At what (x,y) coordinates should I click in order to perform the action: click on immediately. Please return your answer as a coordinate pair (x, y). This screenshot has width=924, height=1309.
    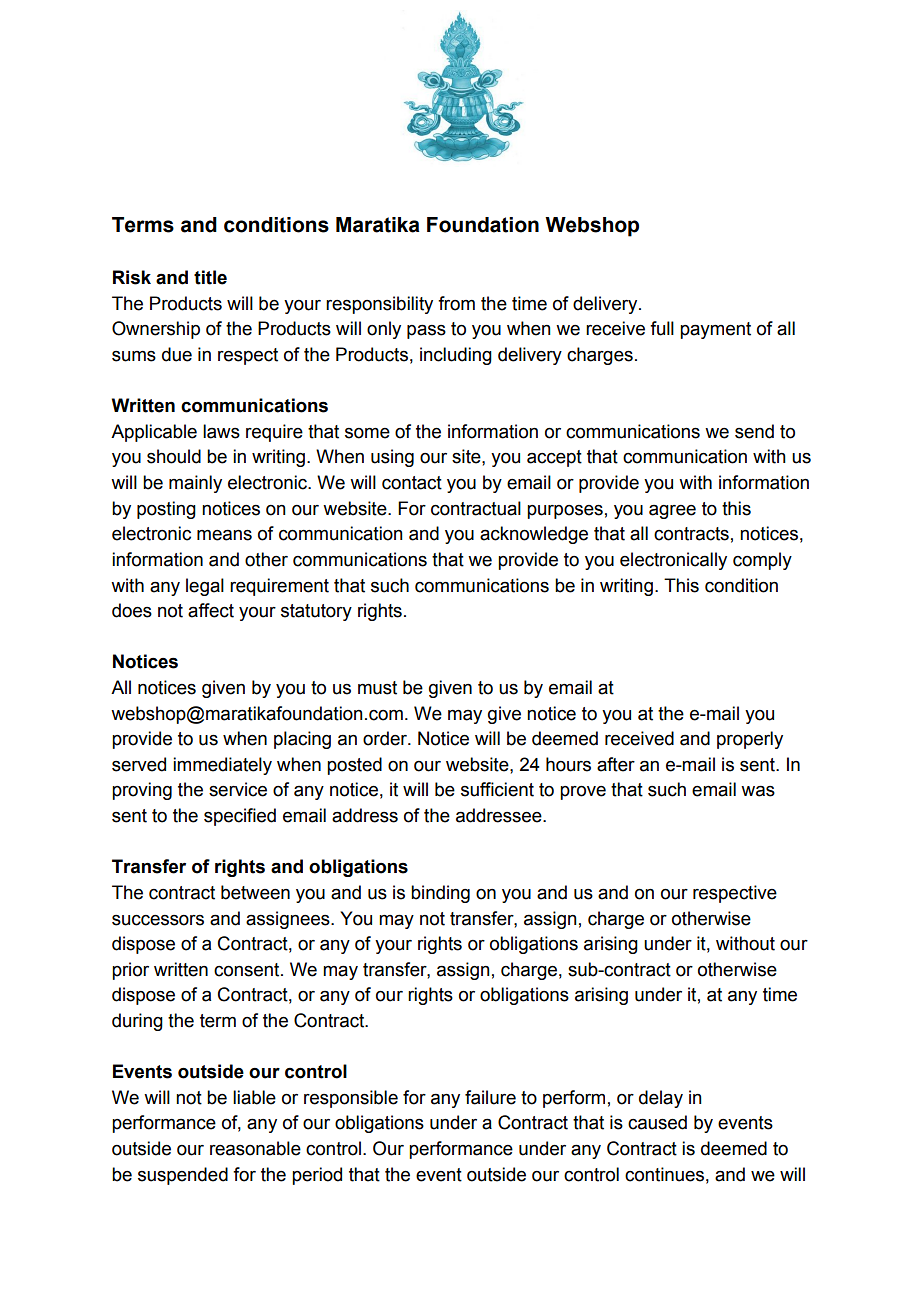
    Looking at the image, I should click on (222, 766).
